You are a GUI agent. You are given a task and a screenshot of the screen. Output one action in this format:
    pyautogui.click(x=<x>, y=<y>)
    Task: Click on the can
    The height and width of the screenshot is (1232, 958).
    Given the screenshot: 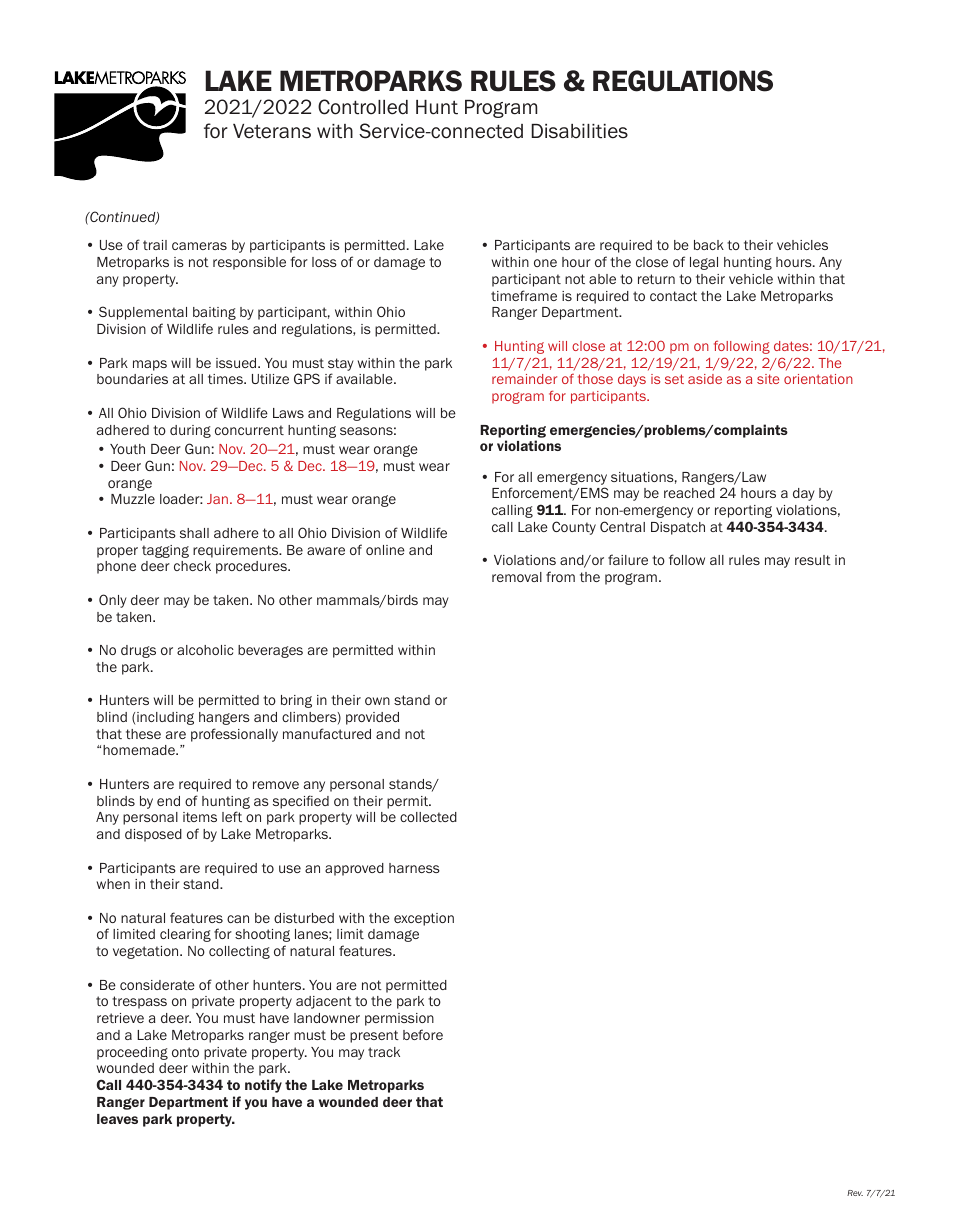 What is the action you would take?
    pyautogui.click(x=238, y=919)
